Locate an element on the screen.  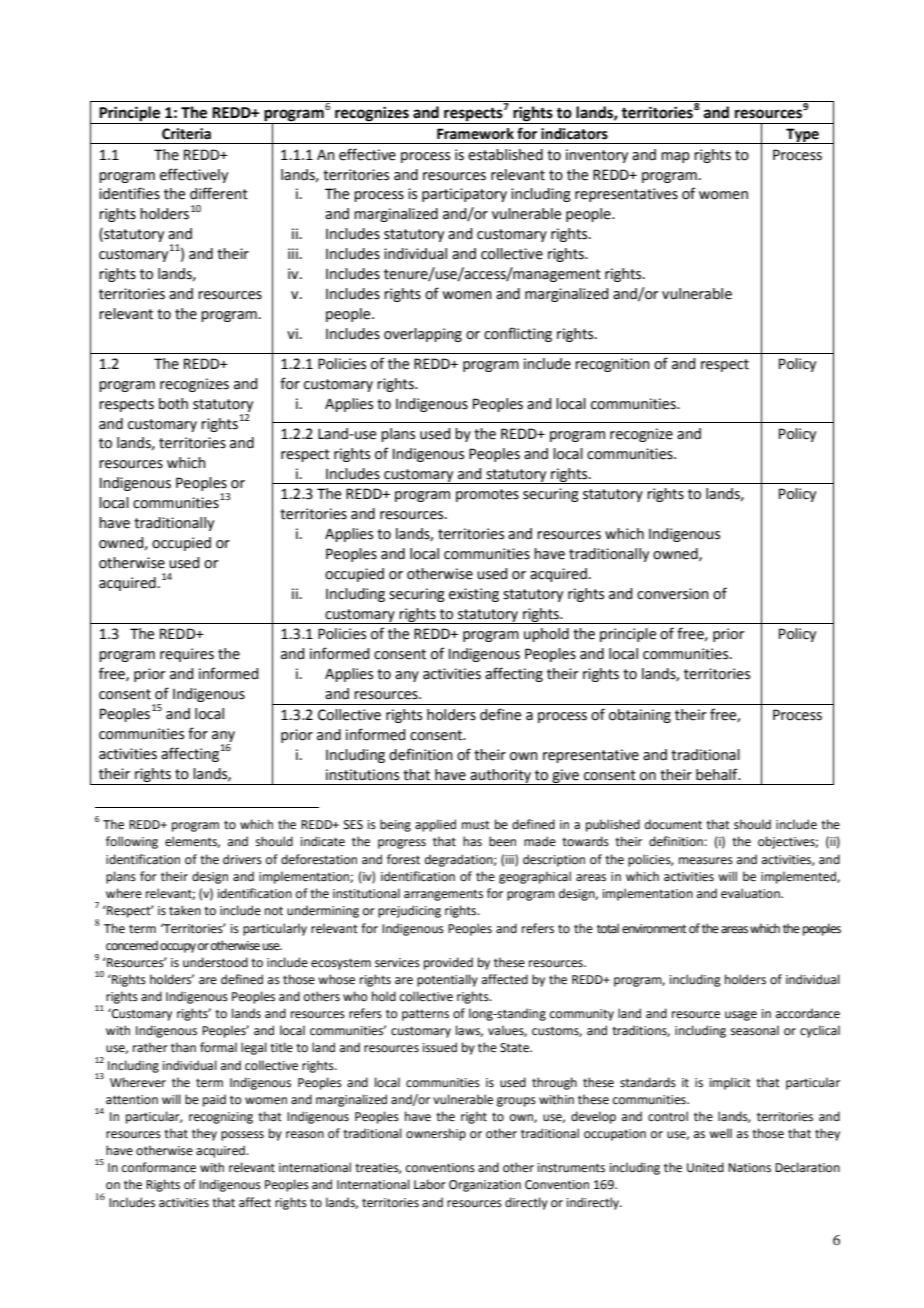
established is located at coordinates (505, 155).
